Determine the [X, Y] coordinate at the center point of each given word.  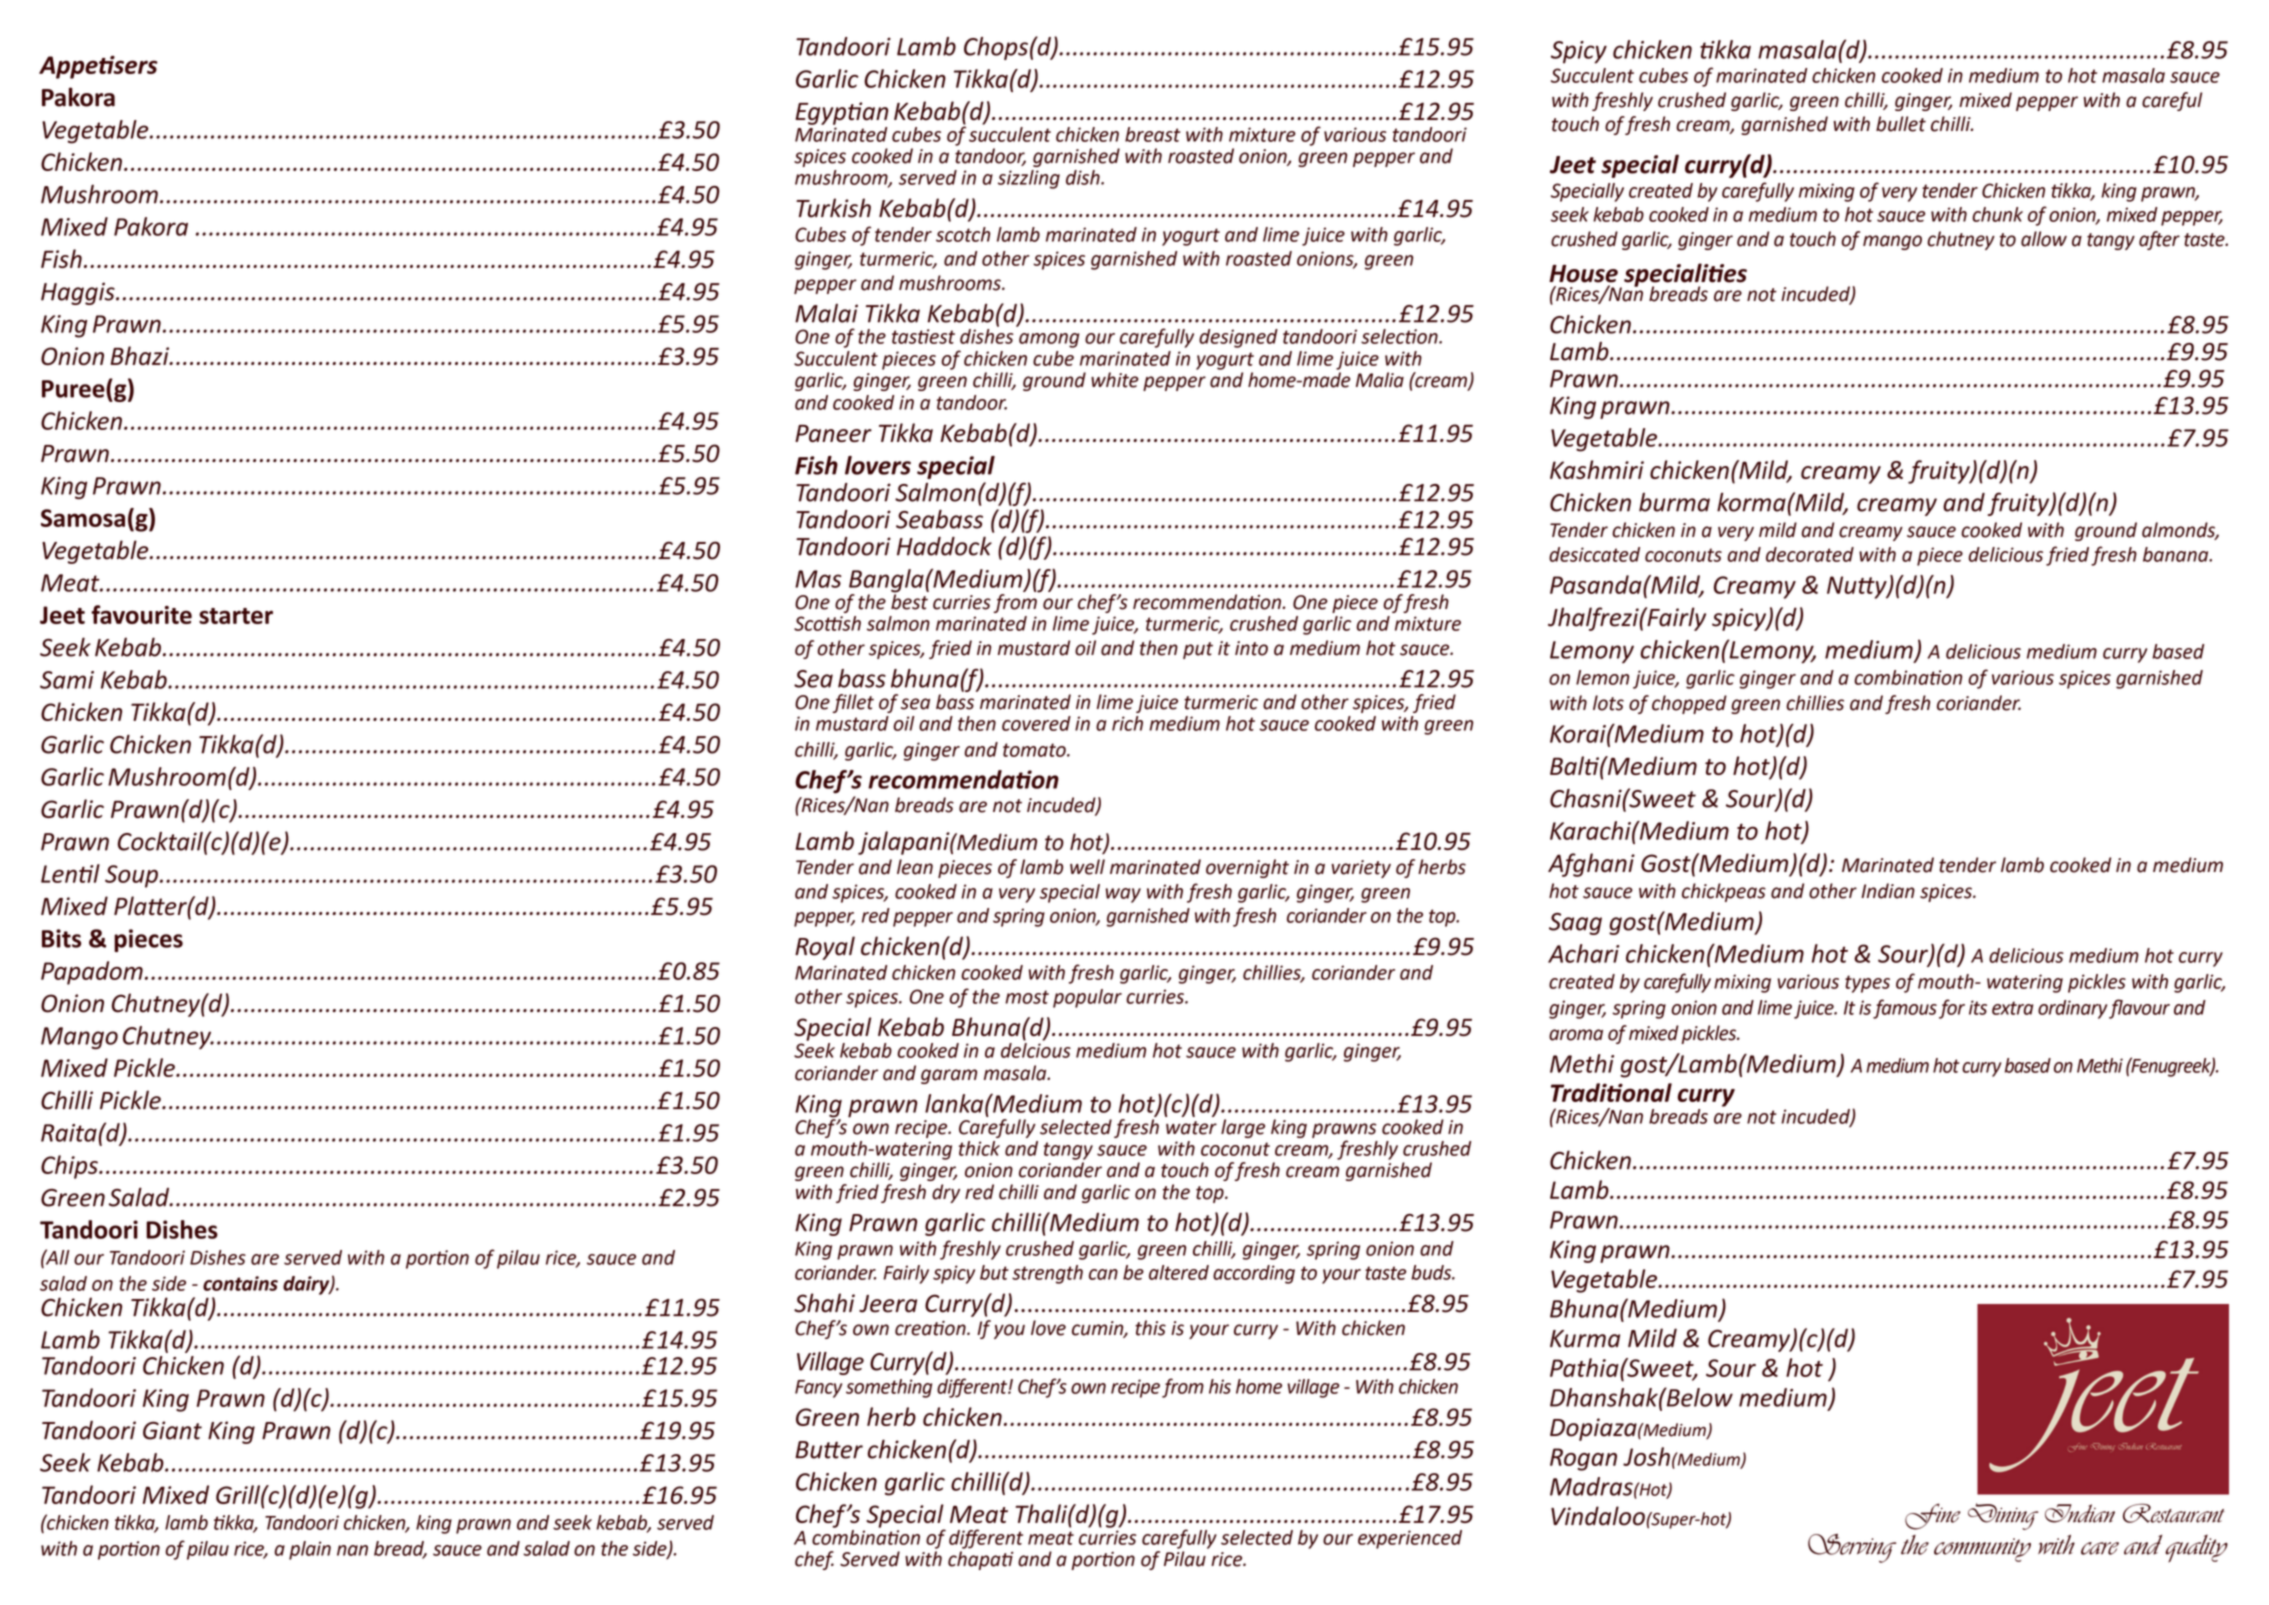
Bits [61, 938]
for [1952, 1009]
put [1198, 650]
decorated [1810, 554]
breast [1152, 134]
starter [236, 616]
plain [310, 1550]
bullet [1901, 124]
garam [949, 1076]
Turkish [833, 208]
